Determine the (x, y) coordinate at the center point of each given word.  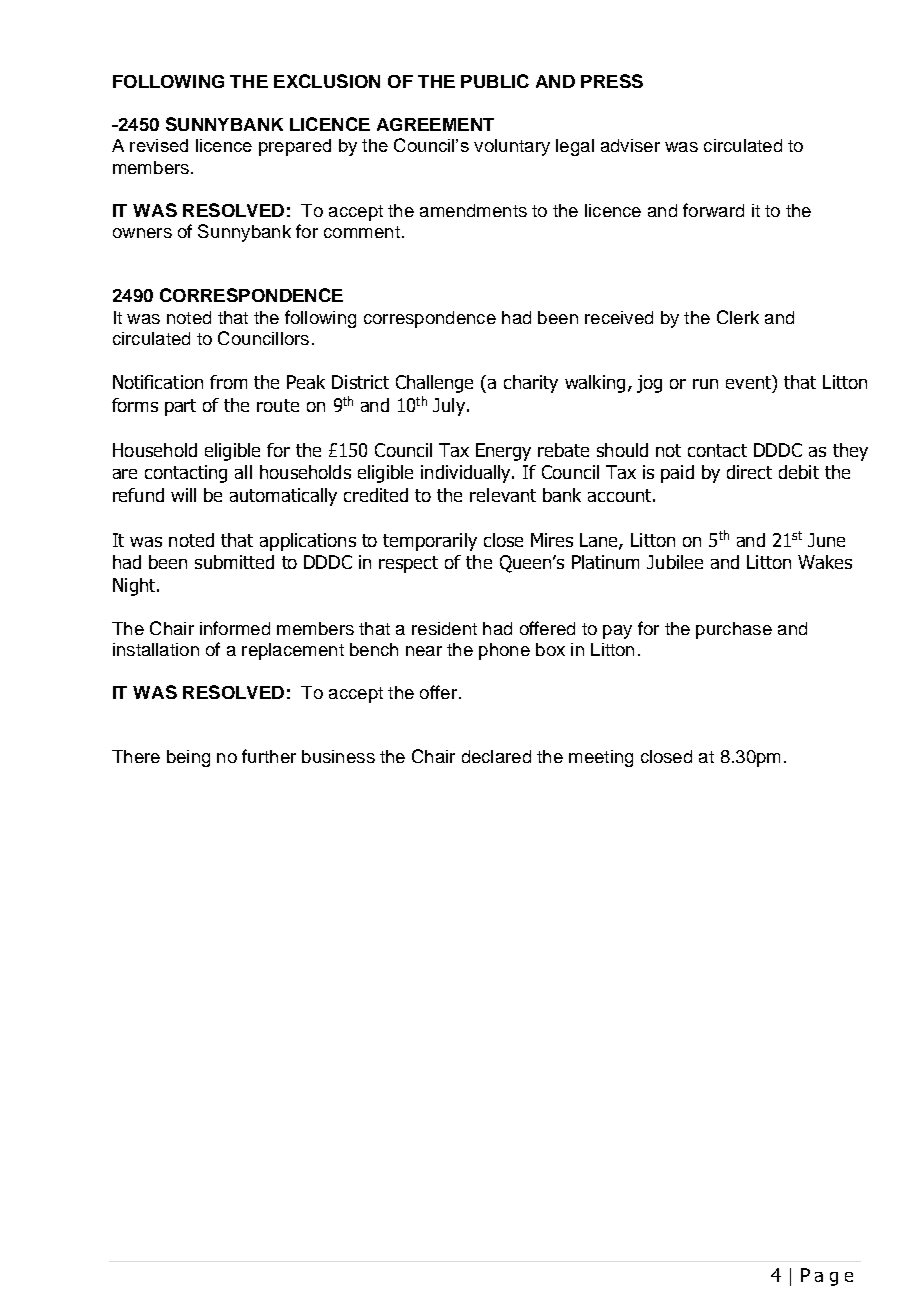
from (228, 382)
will (183, 495)
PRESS (612, 81)
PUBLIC (495, 81)
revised (159, 145)
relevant (503, 495)
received (619, 317)
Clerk (738, 317)
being (188, 758)
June (826, 540)
